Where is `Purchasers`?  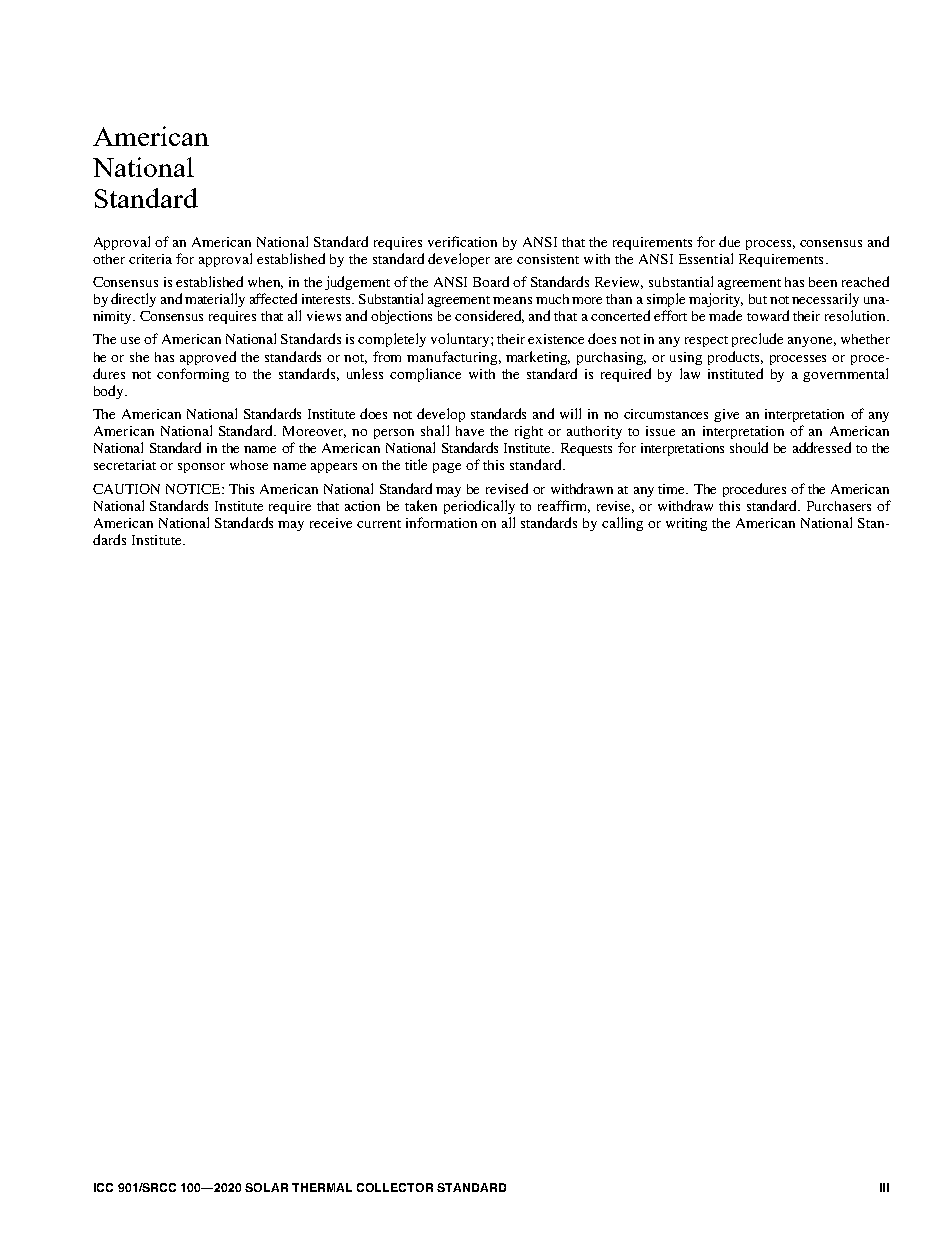 Purchasers is located at coordinates (839, 506).
